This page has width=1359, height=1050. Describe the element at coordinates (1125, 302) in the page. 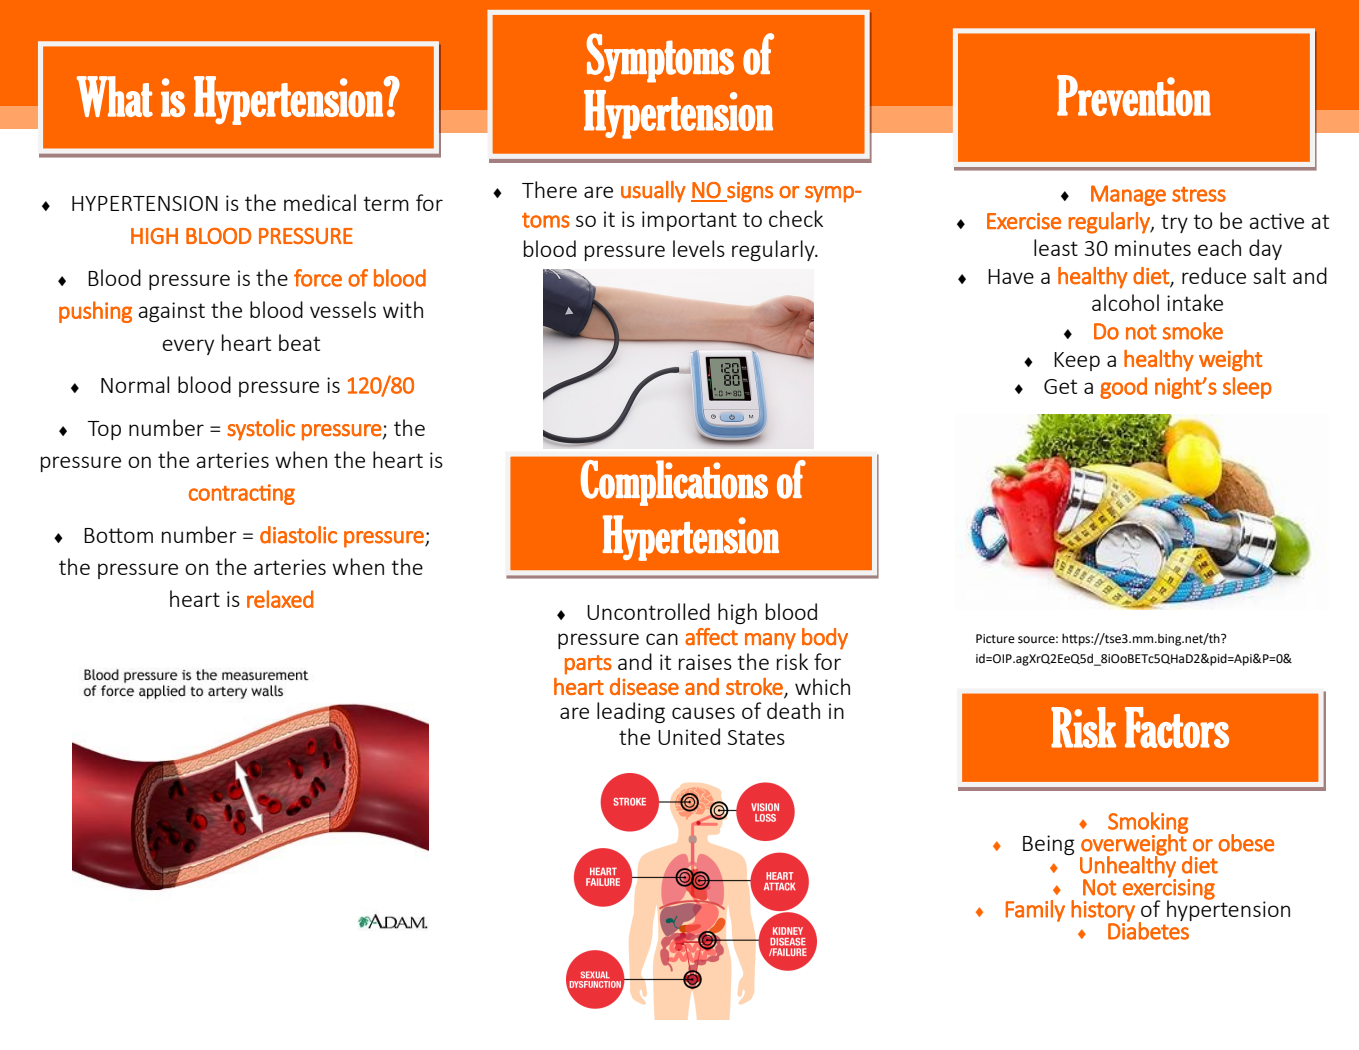

I see `alcohol` at that location.
